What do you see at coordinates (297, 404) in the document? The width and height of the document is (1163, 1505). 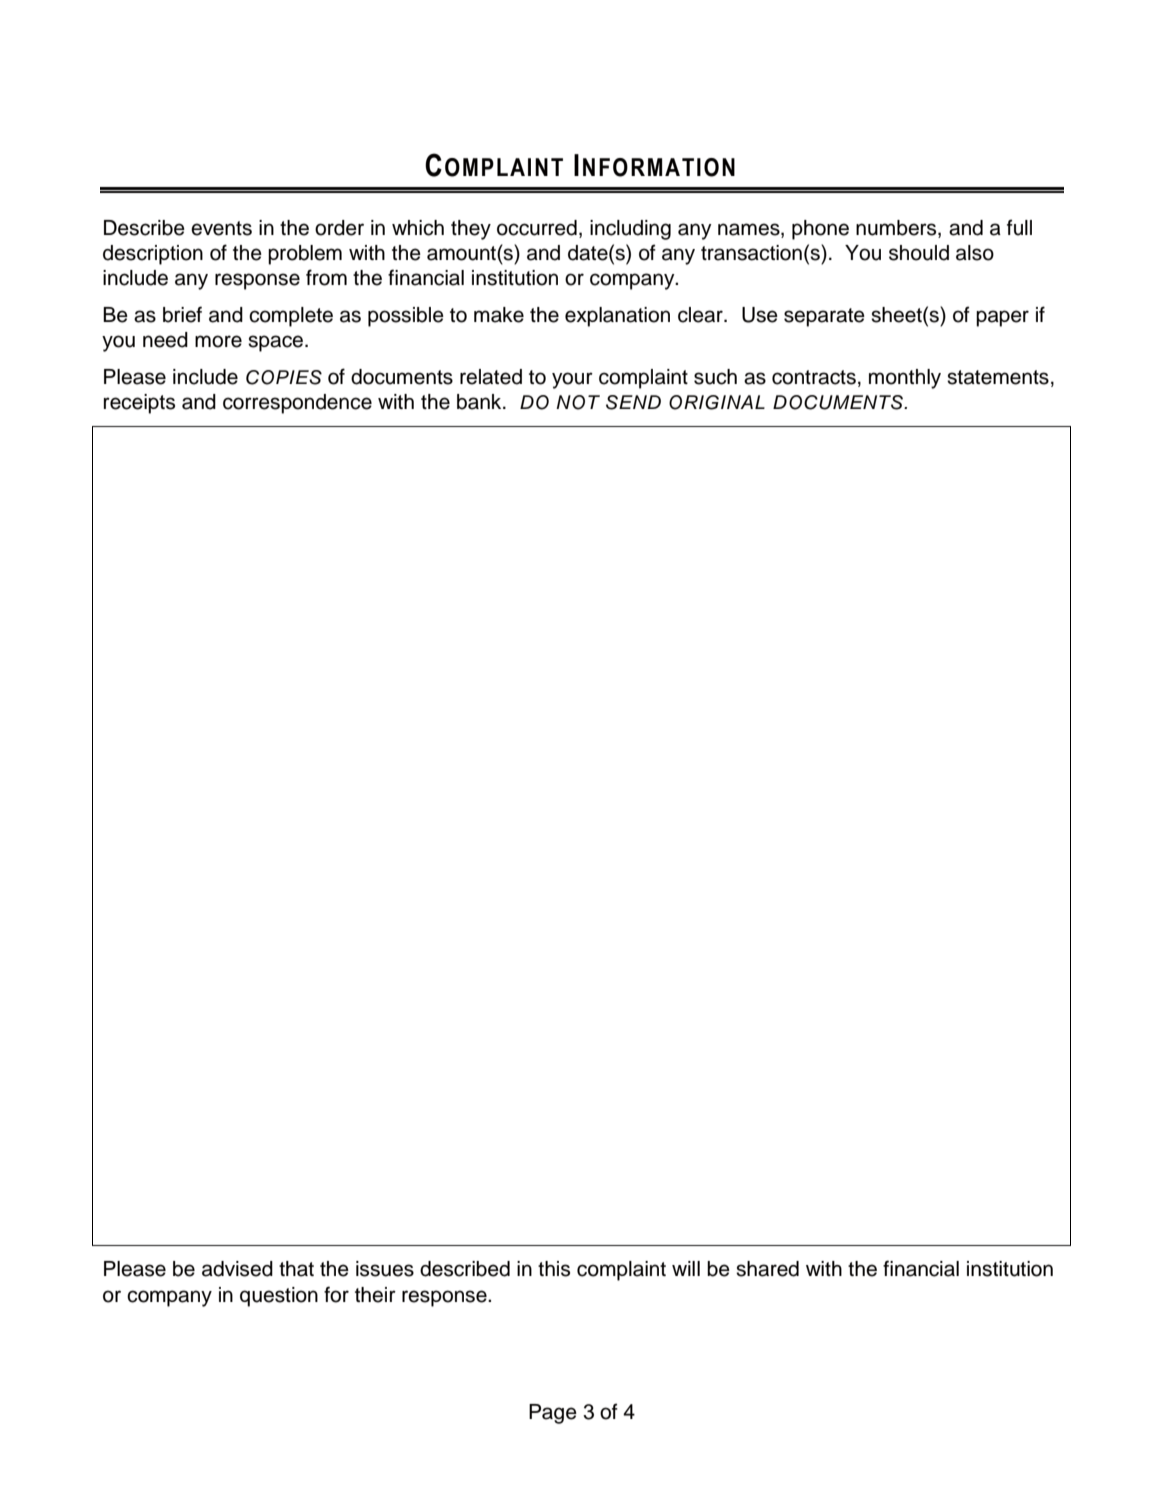 I see `correspondence` at bounding box center [297, 404].
